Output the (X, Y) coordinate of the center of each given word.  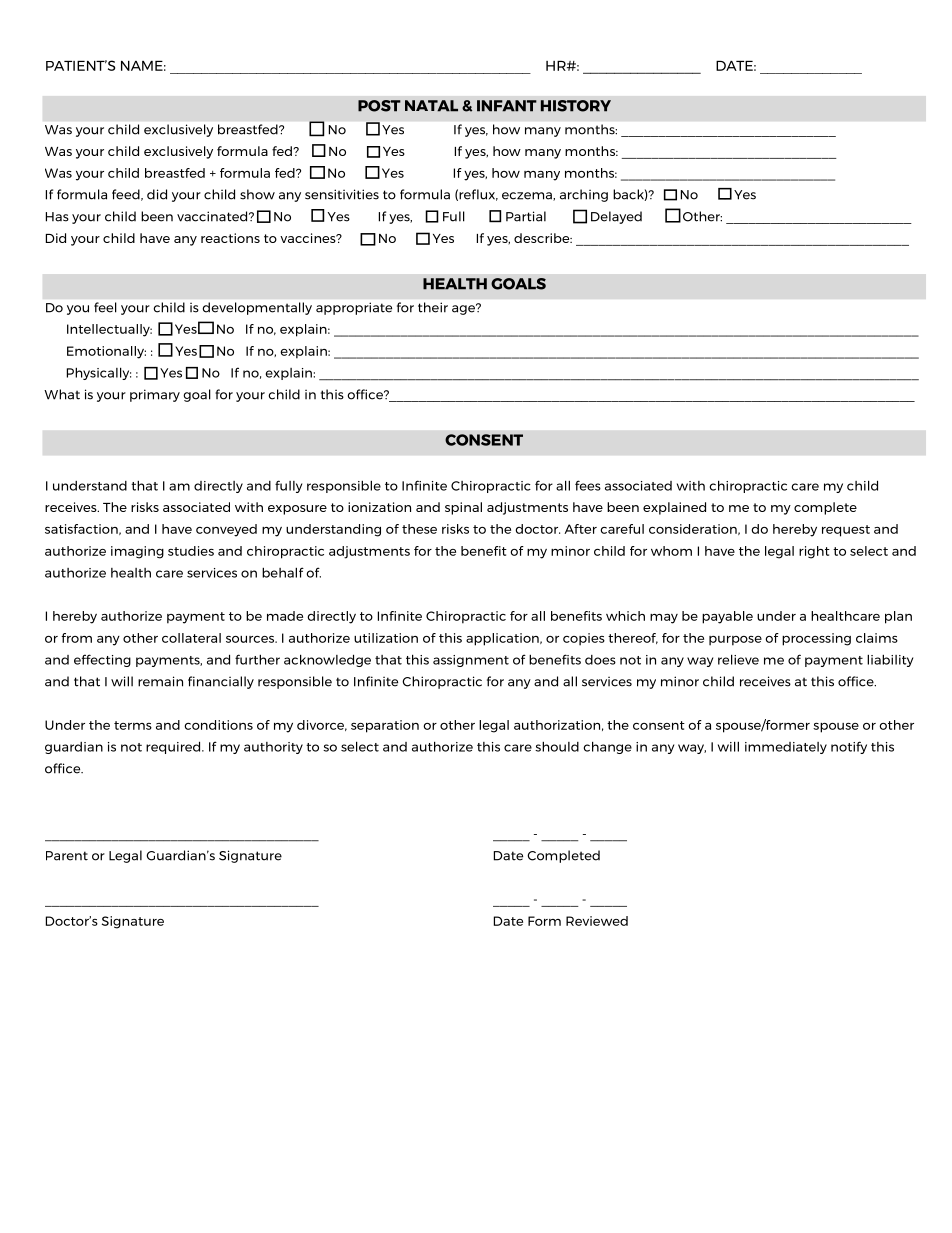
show (257, 194)
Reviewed (597, 921)
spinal (463, 508)
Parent (67, 856)
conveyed (226, 530)
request (846, 531)
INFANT (507, 106)
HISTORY (576, 106)
